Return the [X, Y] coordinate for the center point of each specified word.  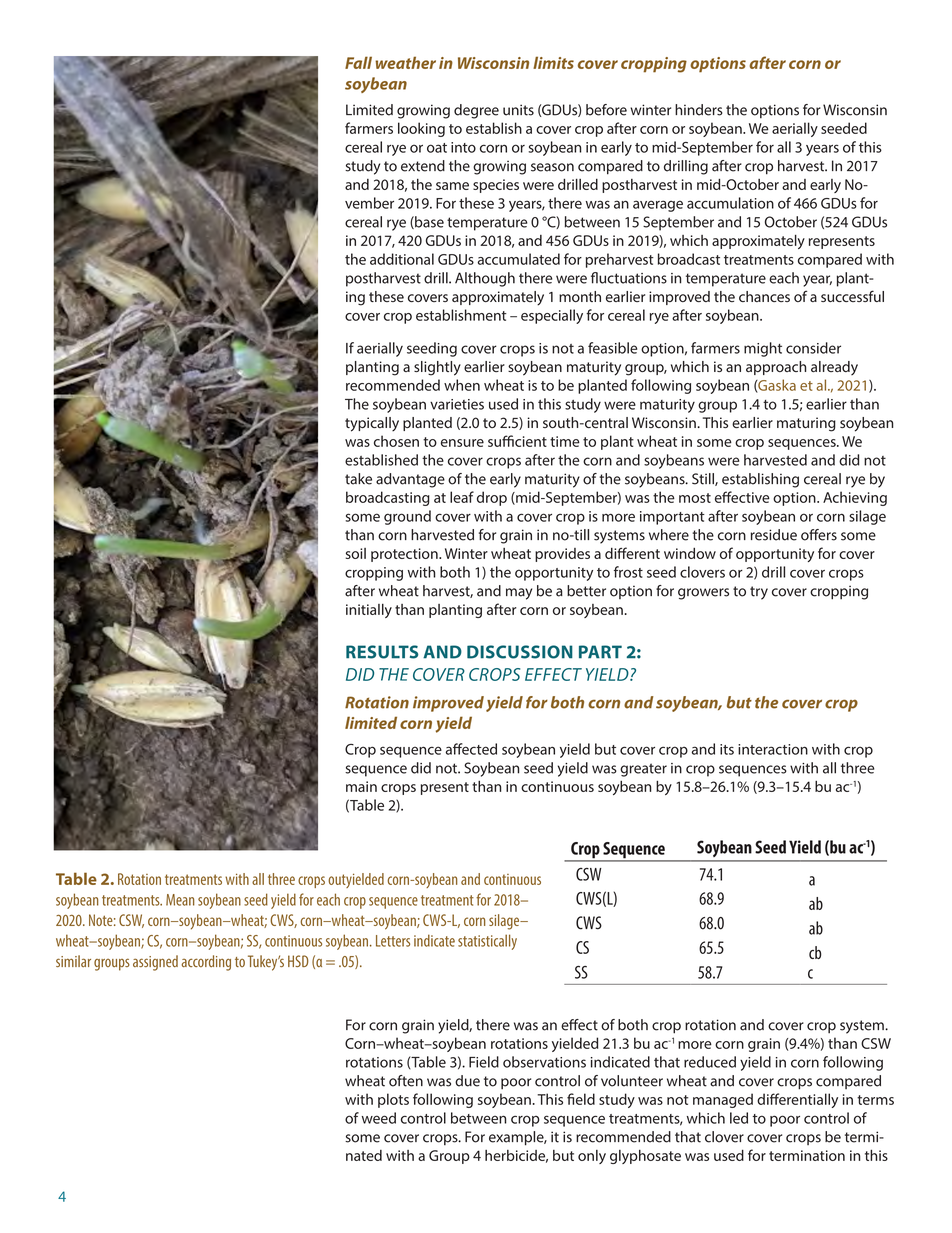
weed [379, 1118]
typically [372, 424]
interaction [773, 749]
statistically [487, 942]
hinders [699, 110]
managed [723, 1100]
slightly [437, 368]
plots [393, 1100]
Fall [358, 62]
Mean [180, 900]
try [759, 593]
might [763, 349]
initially [369, 611]
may [519, 594]
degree [476, 111]
